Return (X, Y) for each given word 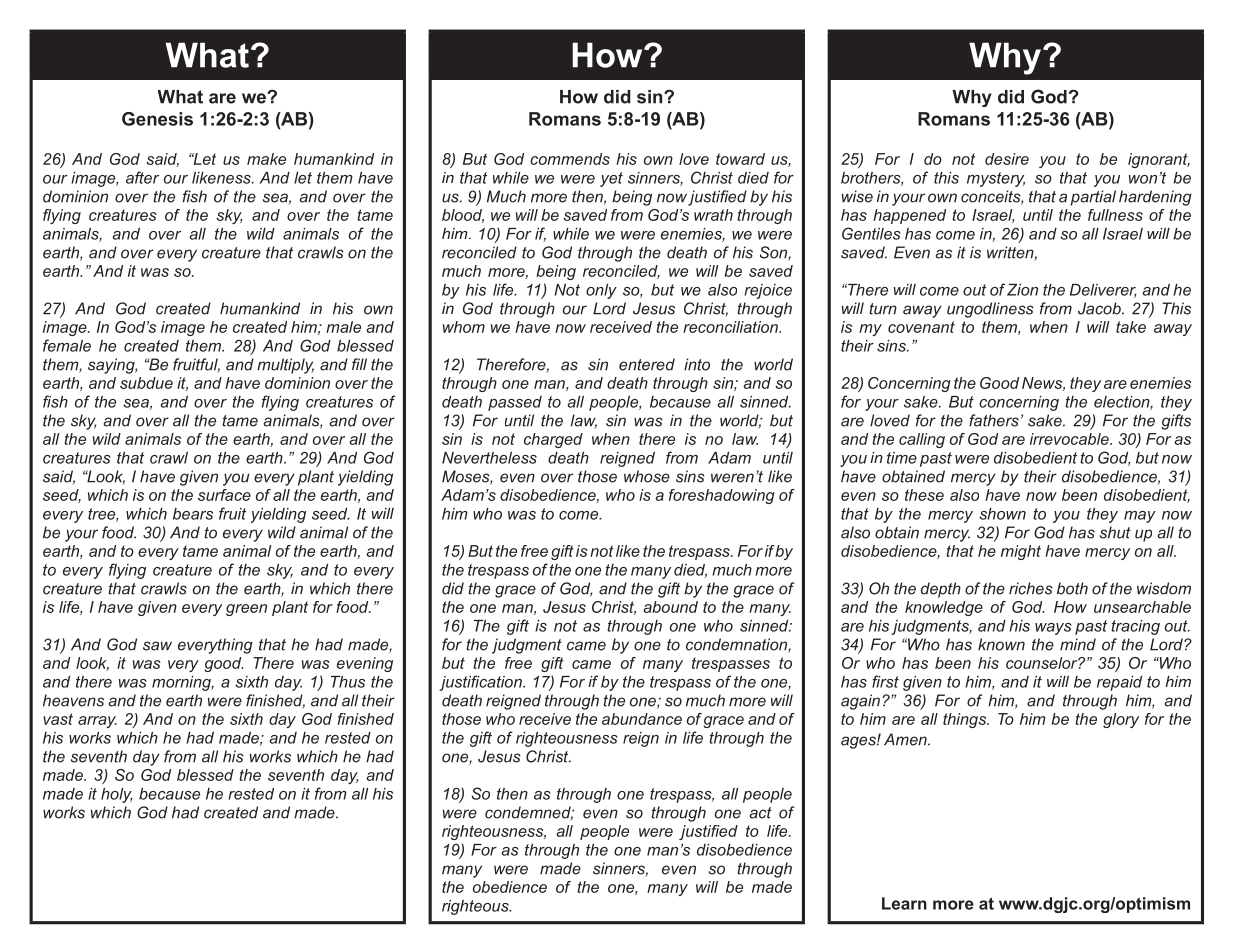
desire (1007, 159)
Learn (904, 903)
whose (647, 476)
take (1131, 327)
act (761, 813)
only (601, 291)
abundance (642, 719)
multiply (285, 366)
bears (193, 514)
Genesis (157, 119)
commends (570, 159)
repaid (1119, 683)
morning (182, 683)
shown (1002, 514)
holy (117, 795)
